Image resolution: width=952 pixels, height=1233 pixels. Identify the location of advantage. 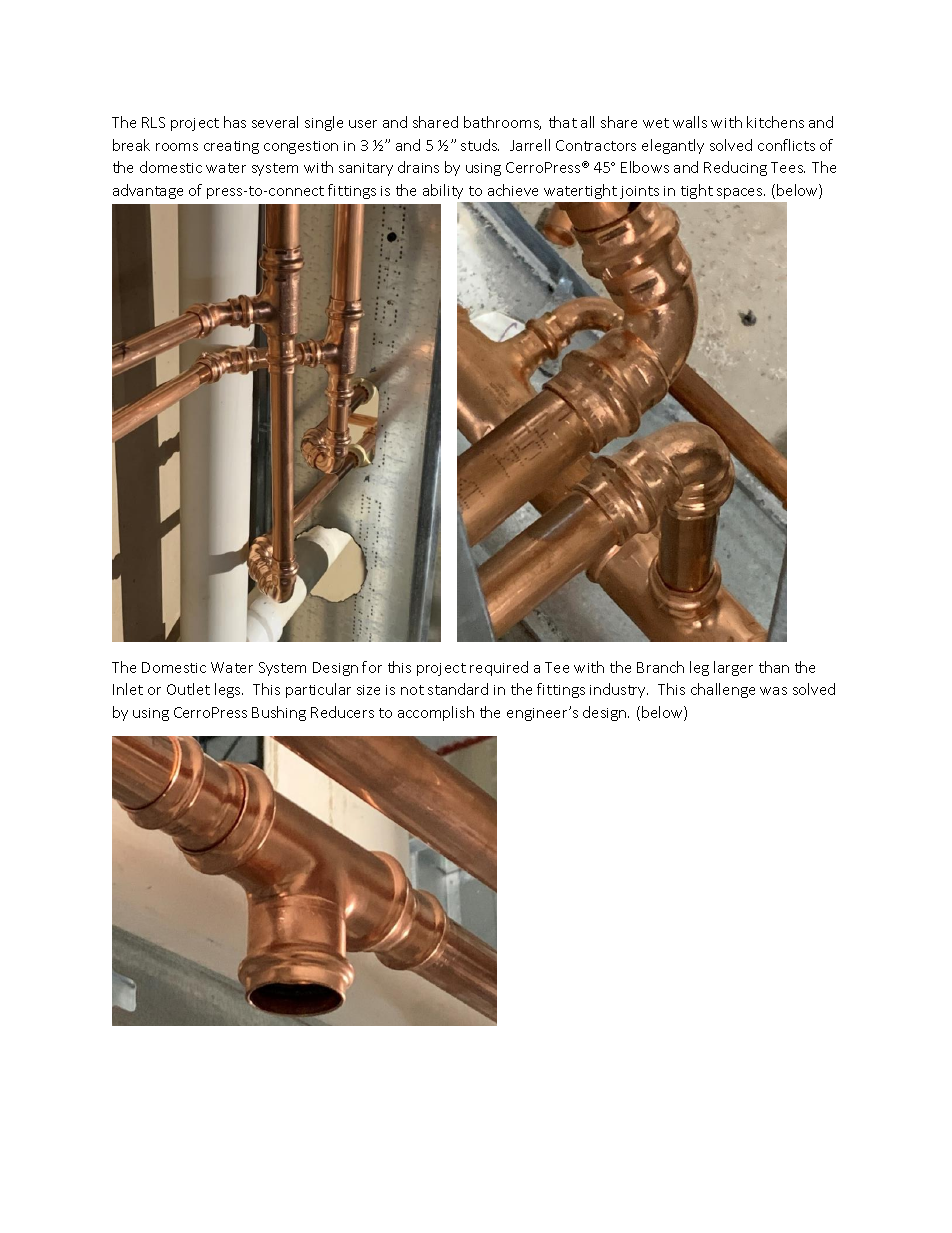
(148, 191).
